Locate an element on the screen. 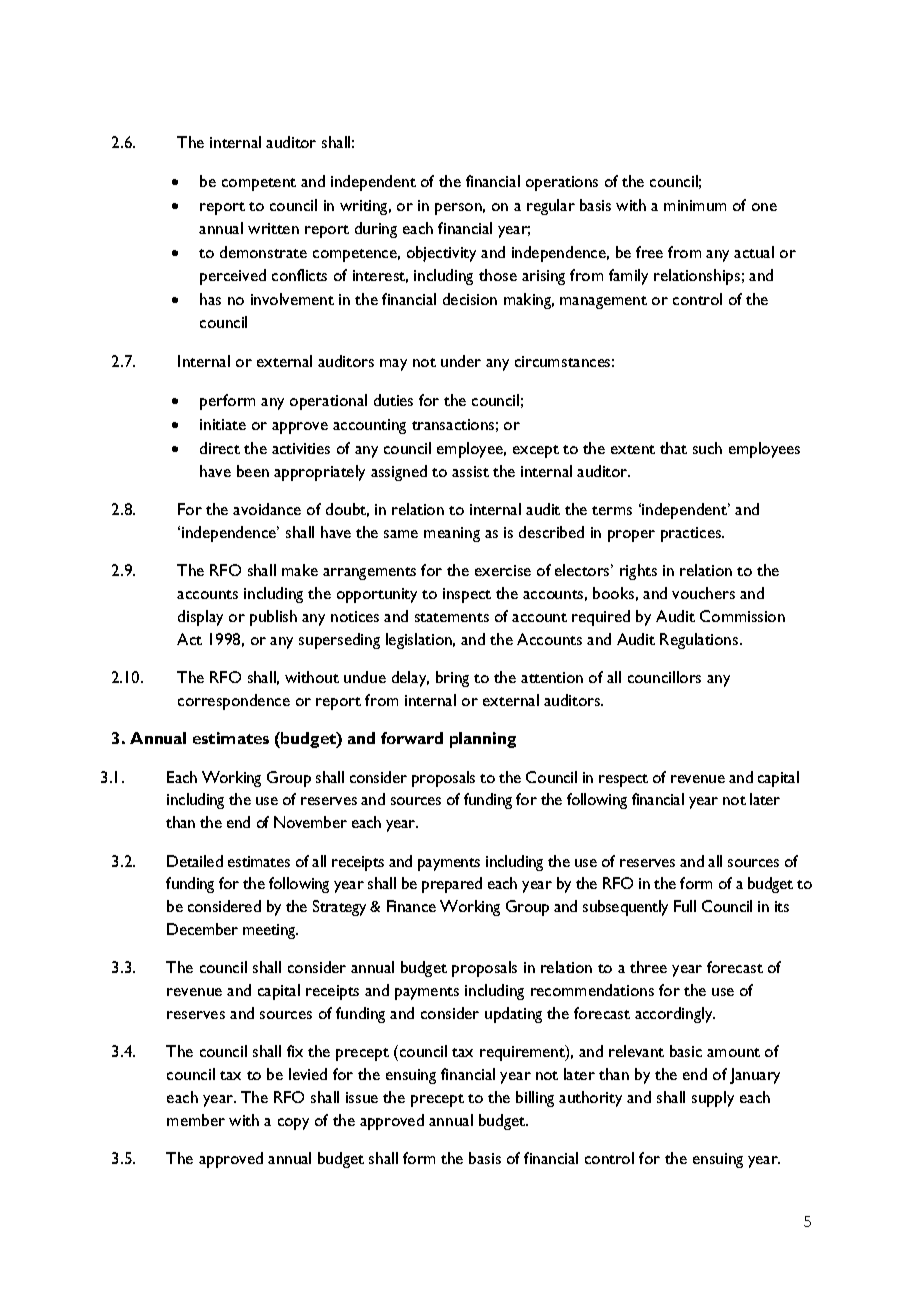 This screenshot has width=924, height=1308. Regulations is located at coordinates (700, 641).
